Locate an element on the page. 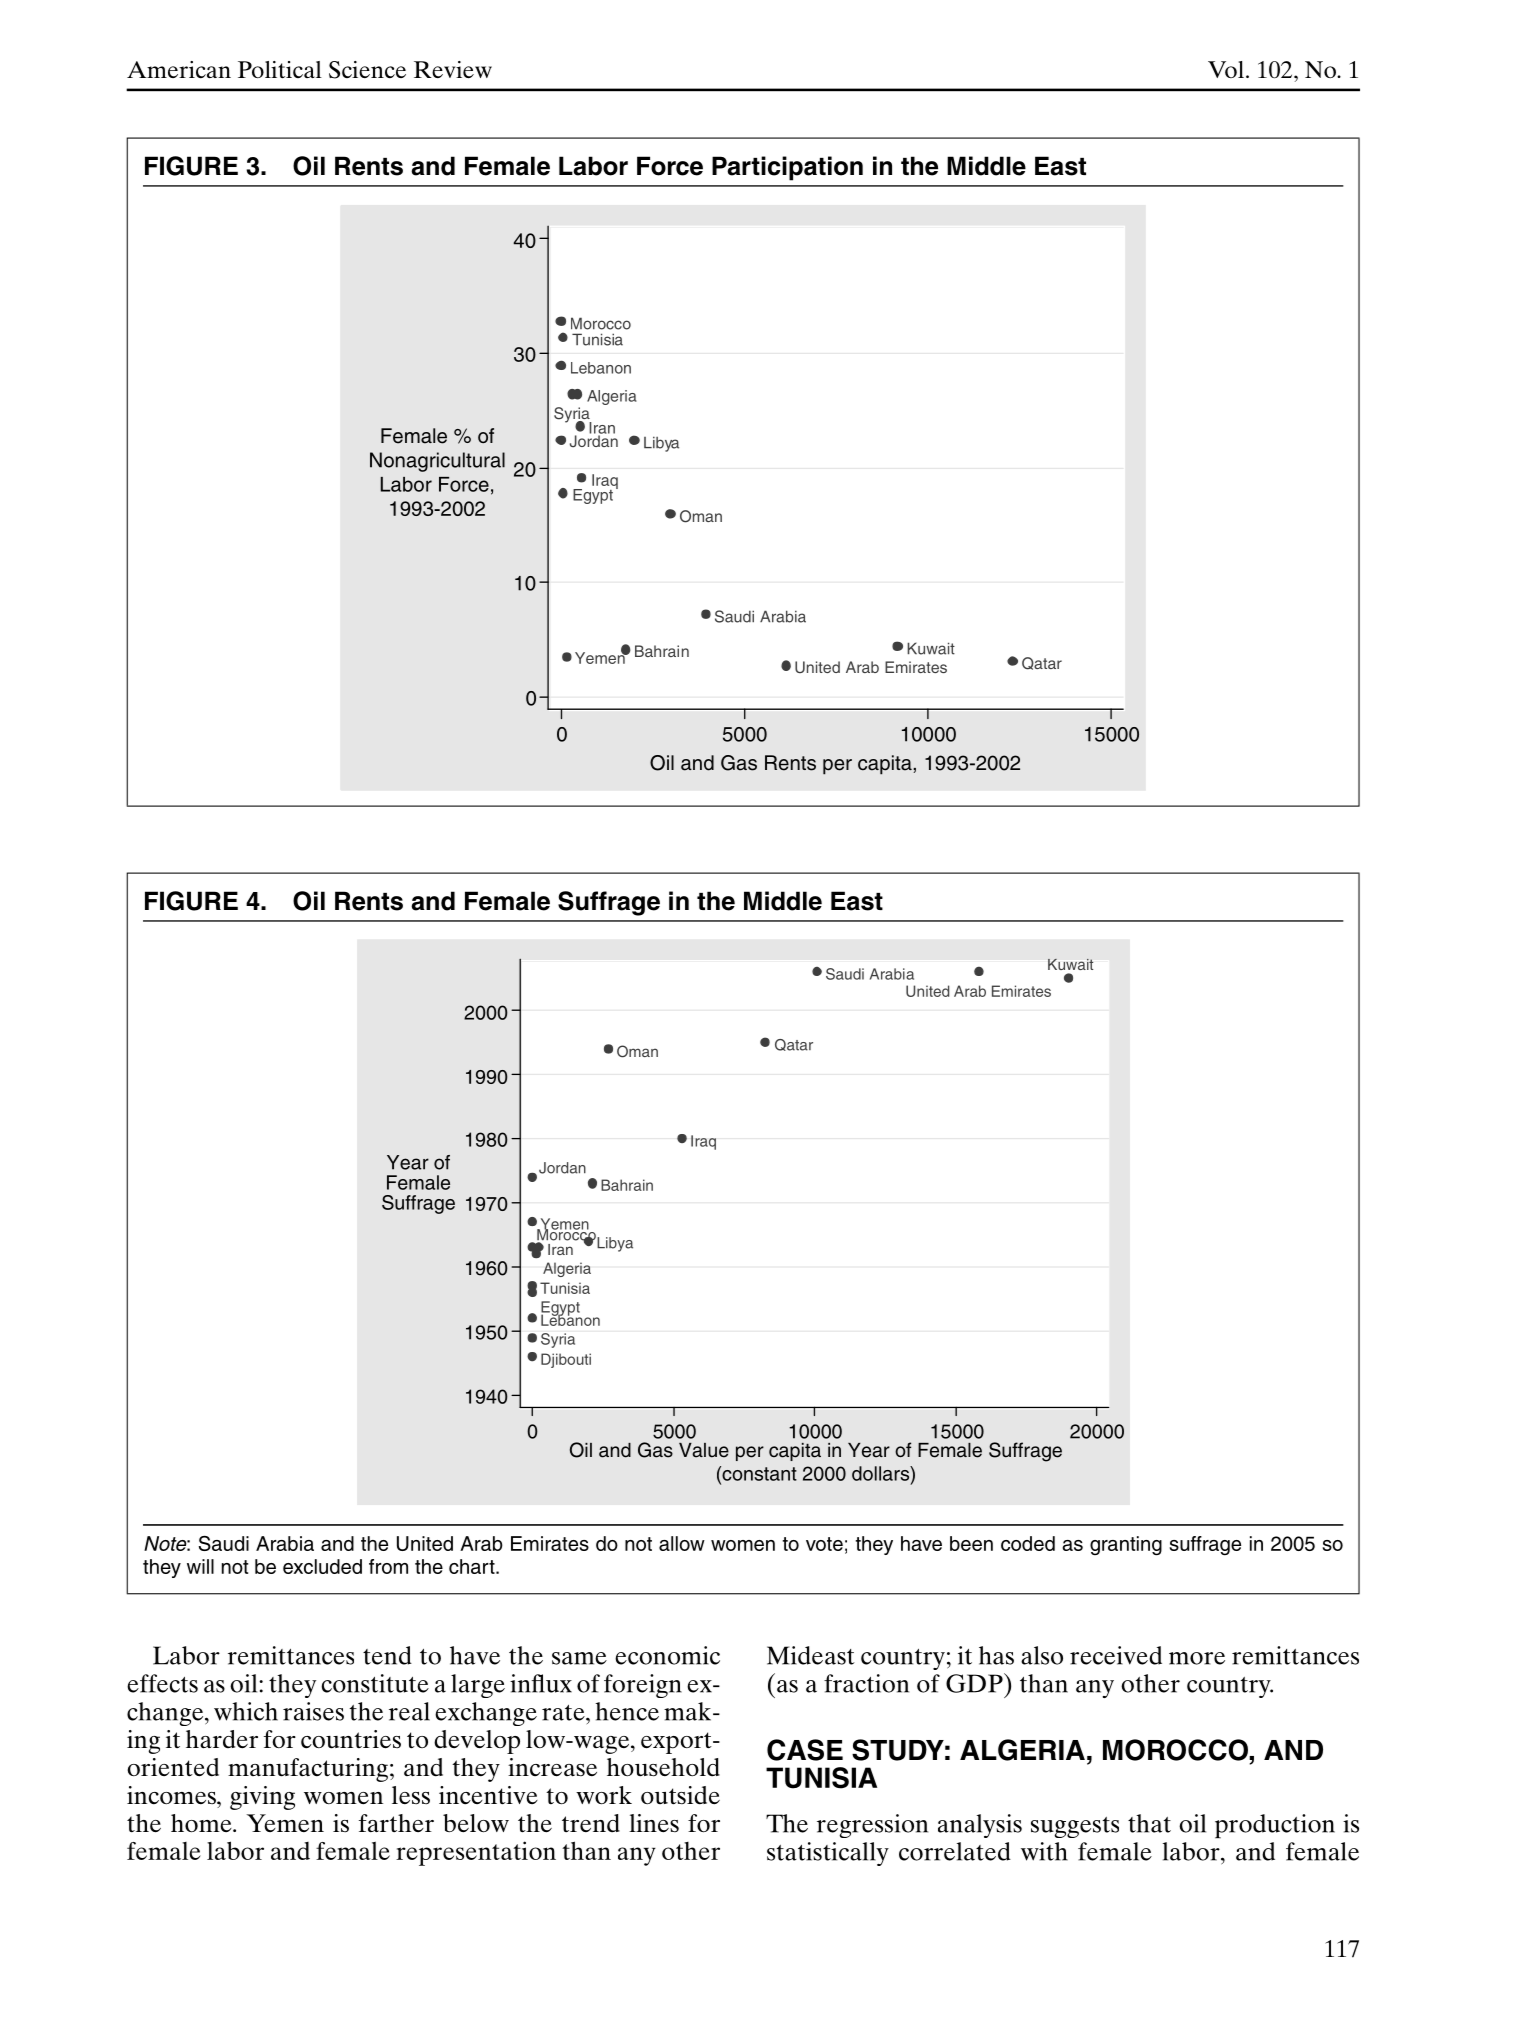  giving is located at coordinates (262, 1798).
